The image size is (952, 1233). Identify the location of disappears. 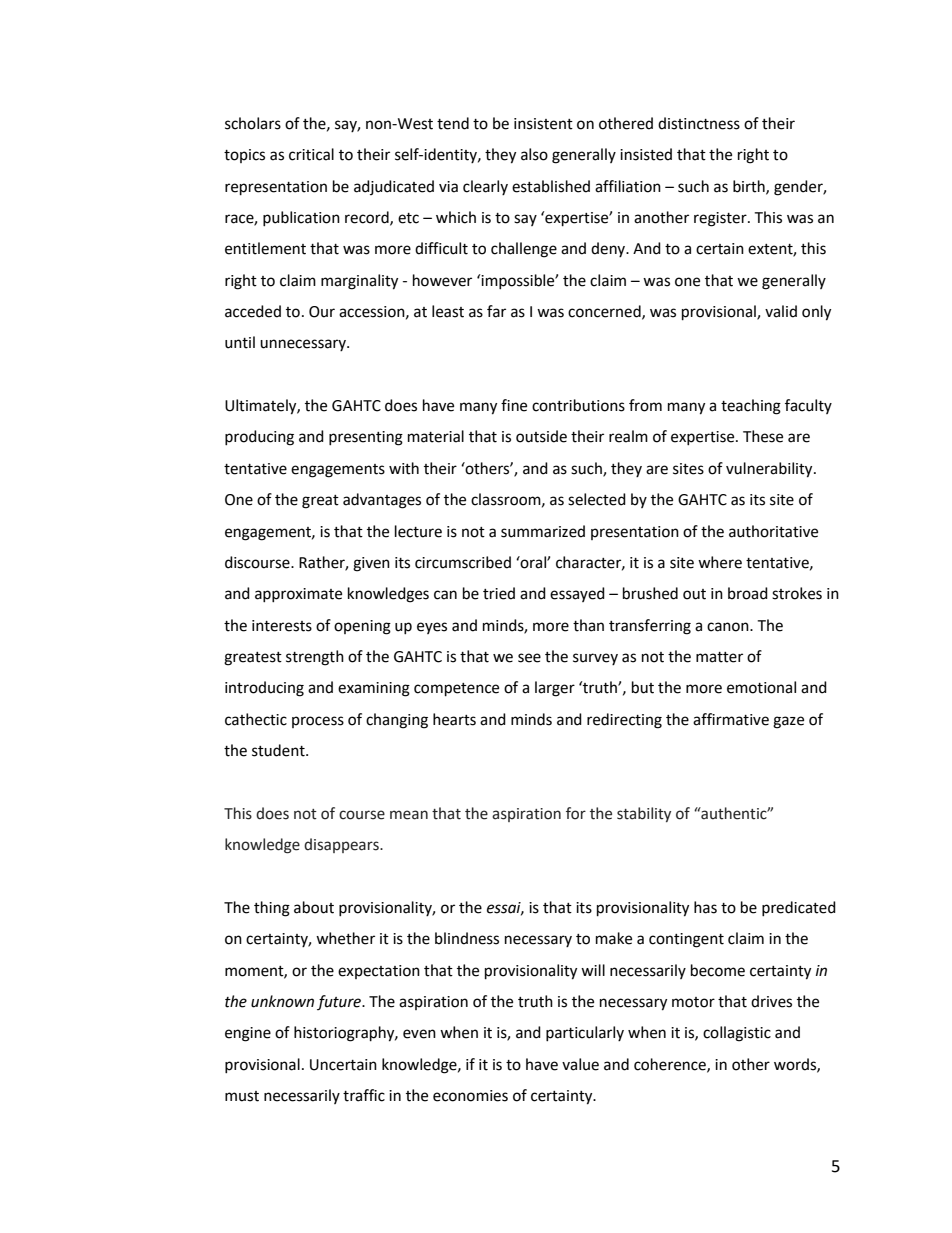
(342, 845).
